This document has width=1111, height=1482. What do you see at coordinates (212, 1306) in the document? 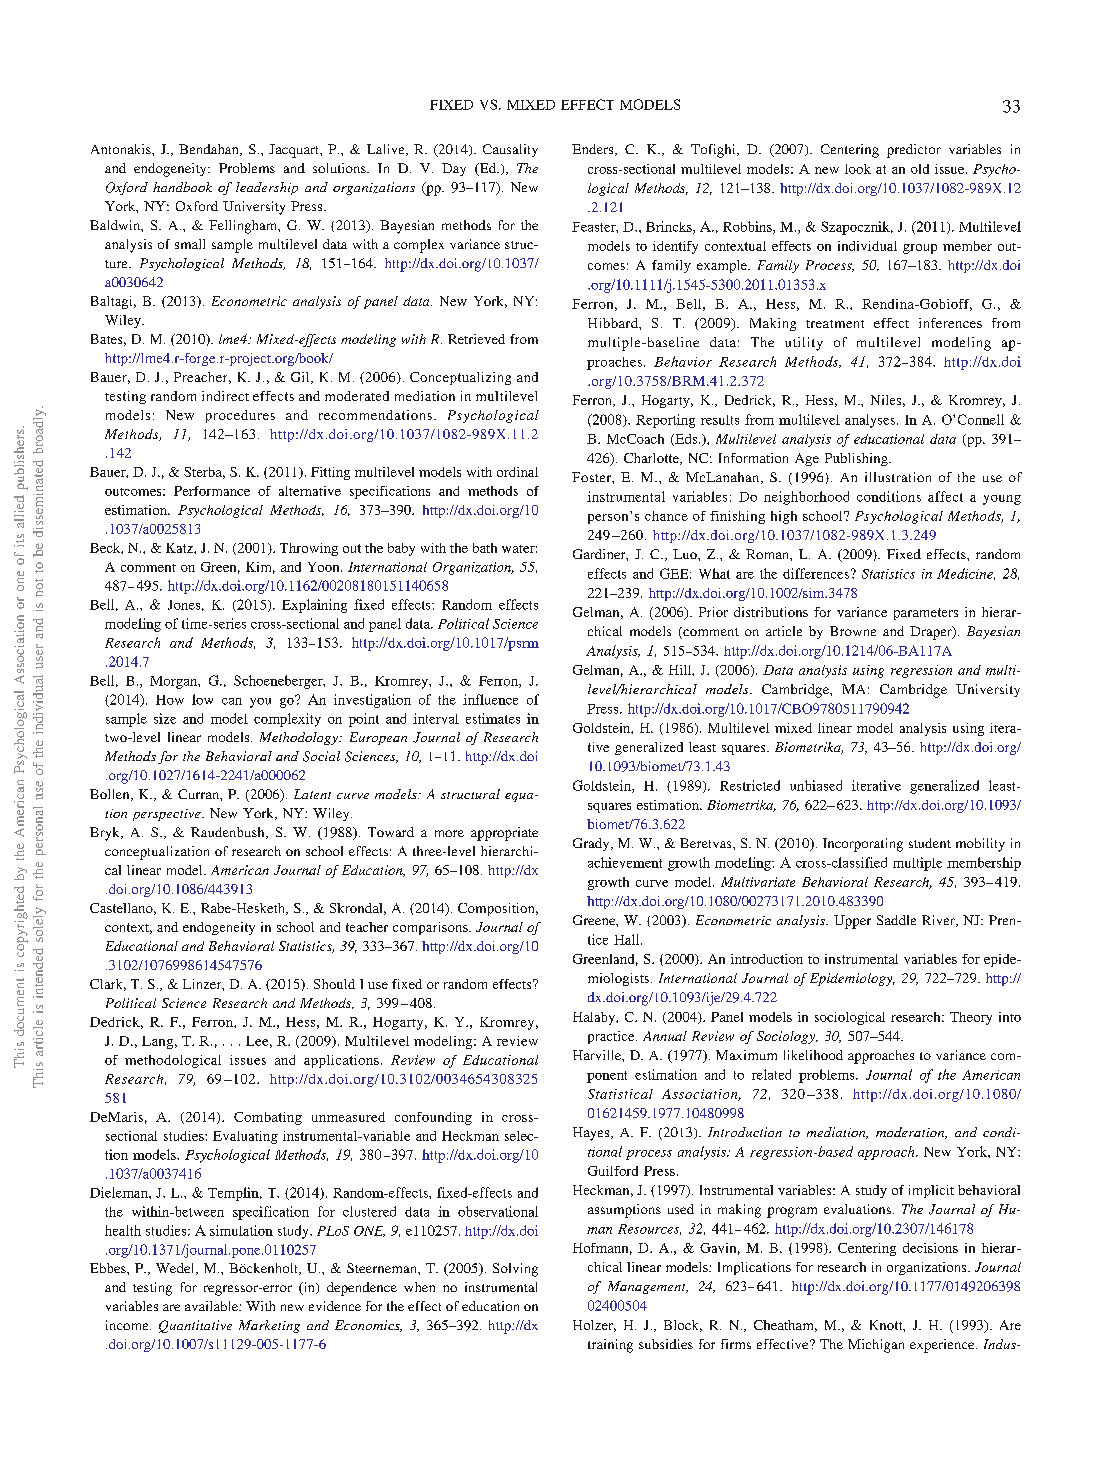
I see `available` at bounding box center [212, 1306].
